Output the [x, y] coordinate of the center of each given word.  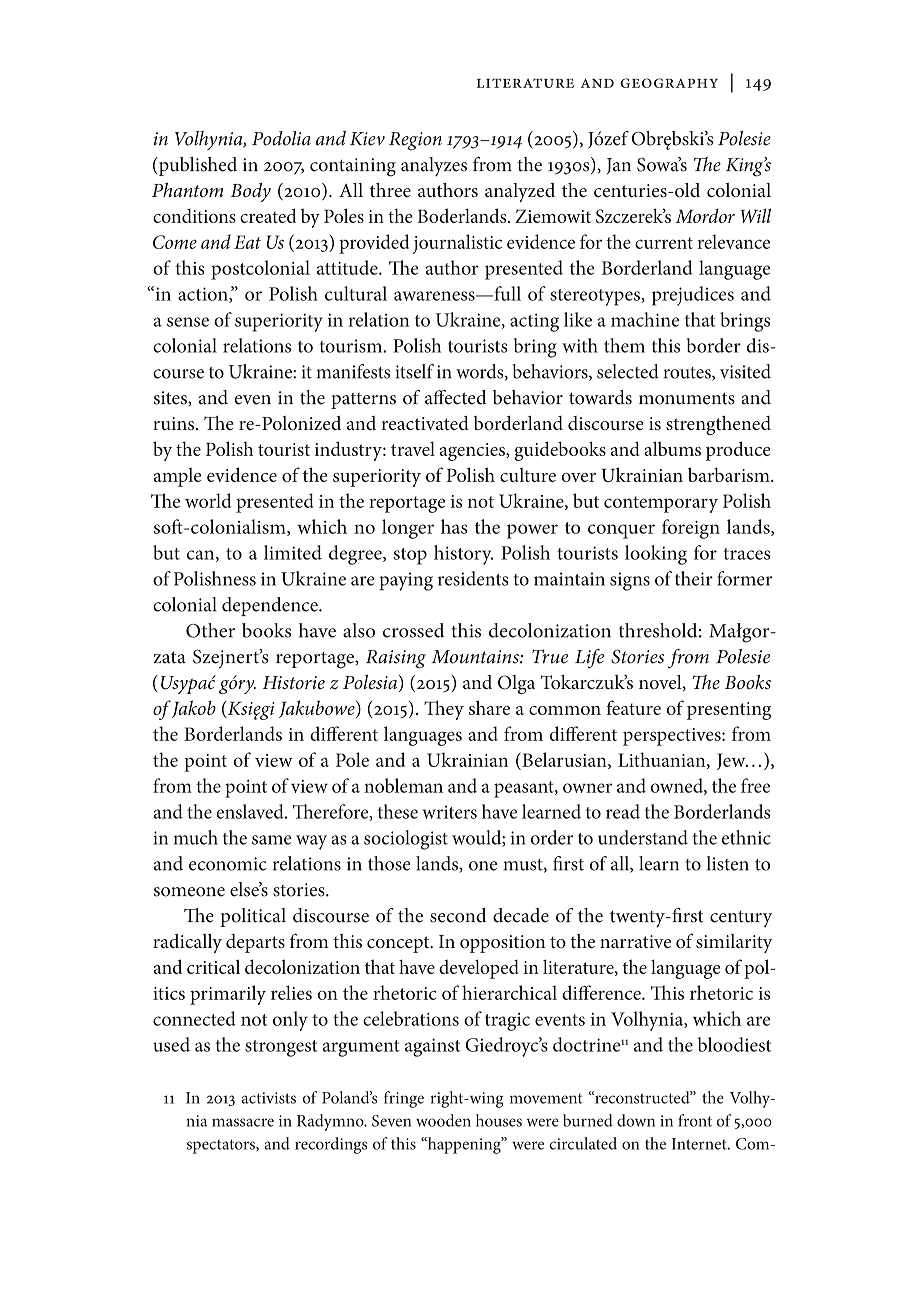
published [197, 166]
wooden [443, 1120]
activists [269, 1098]
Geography [669, 83]
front [695, 1120]
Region [415, 141]
